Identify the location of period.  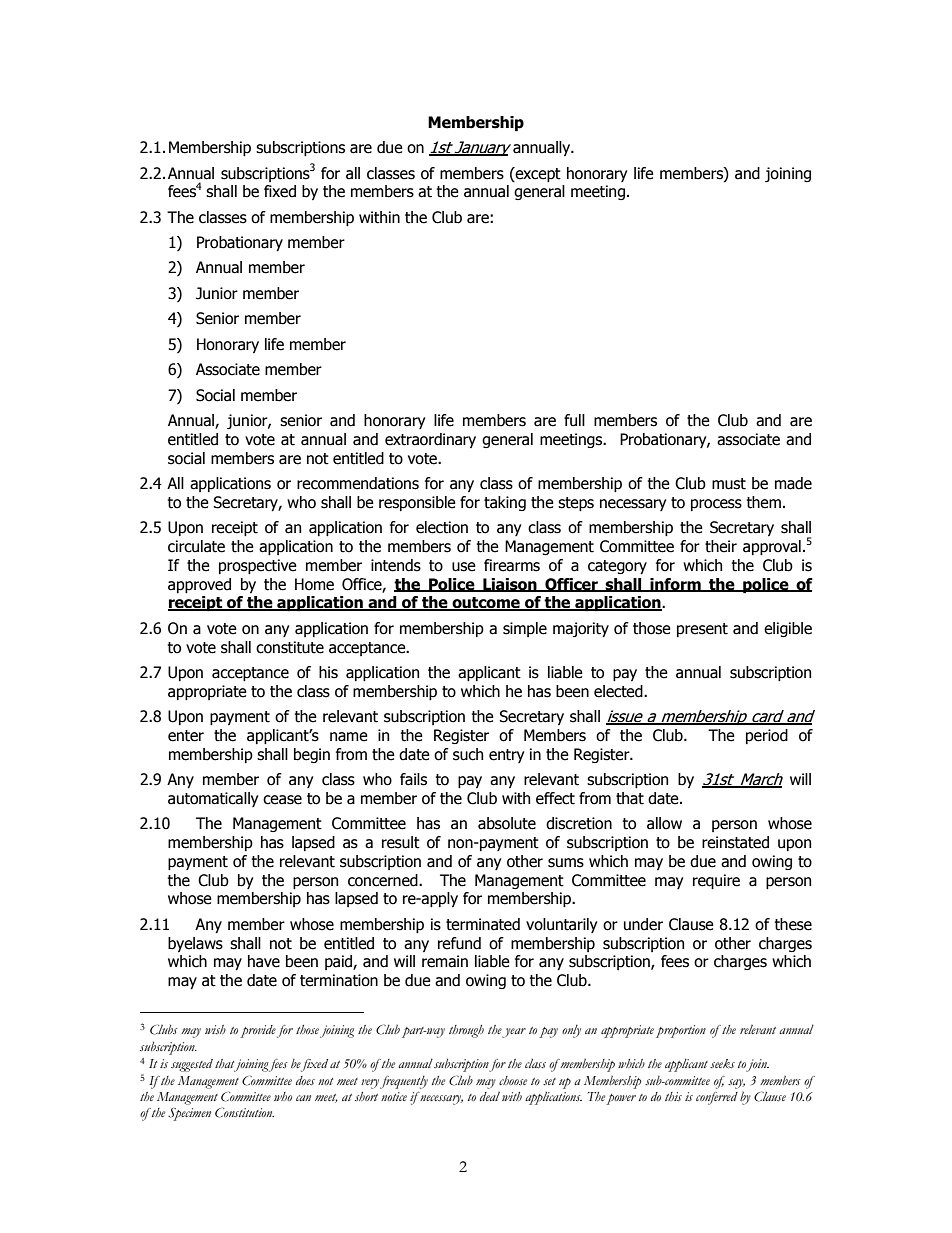
(767, 736).
